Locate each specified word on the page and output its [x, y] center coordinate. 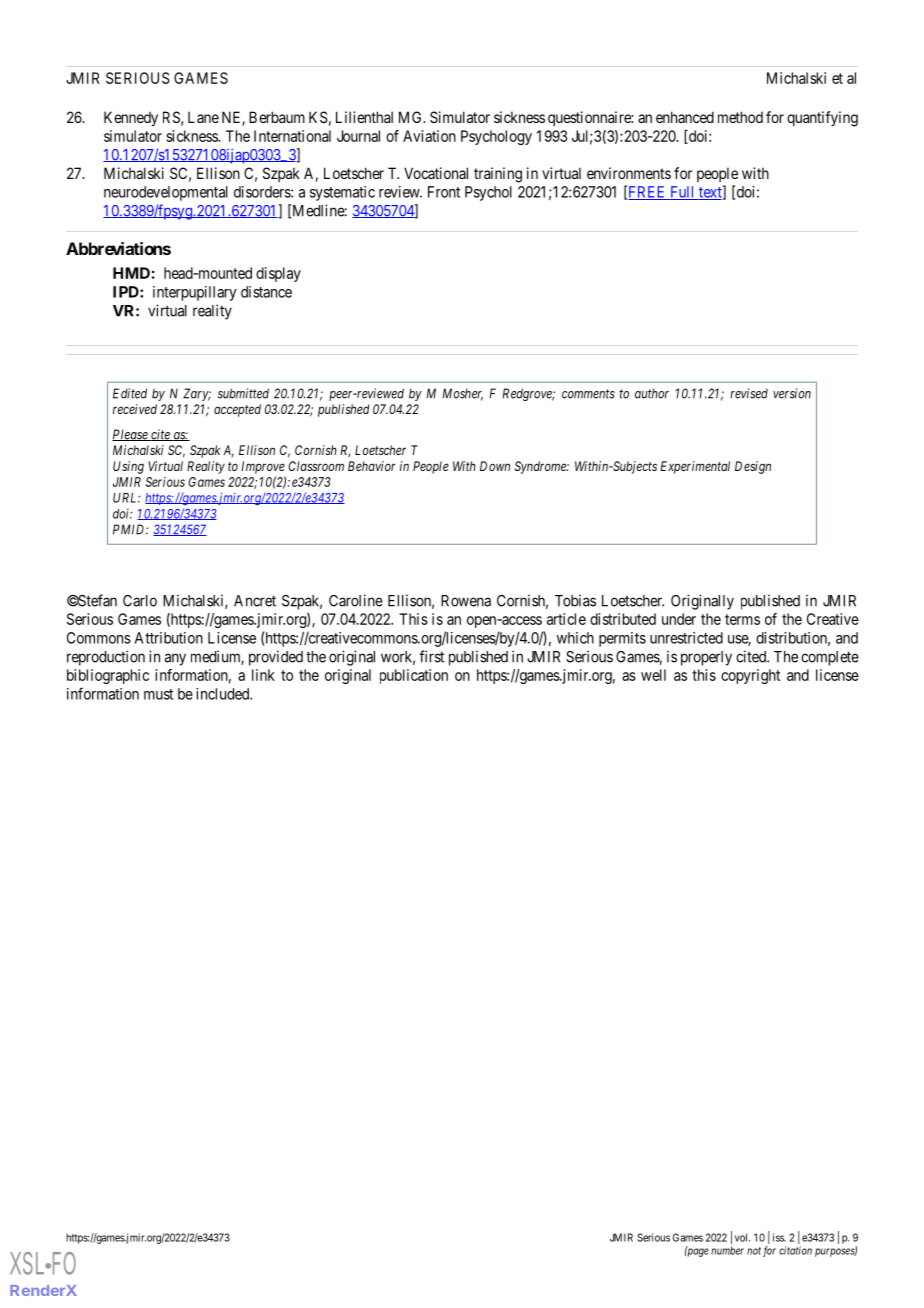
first [431, 656]
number [727, 1250]
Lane [203, 117]
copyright [750, 676]
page [697, 1252]
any [175, 659]
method [740, 117]
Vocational [436, 173]
